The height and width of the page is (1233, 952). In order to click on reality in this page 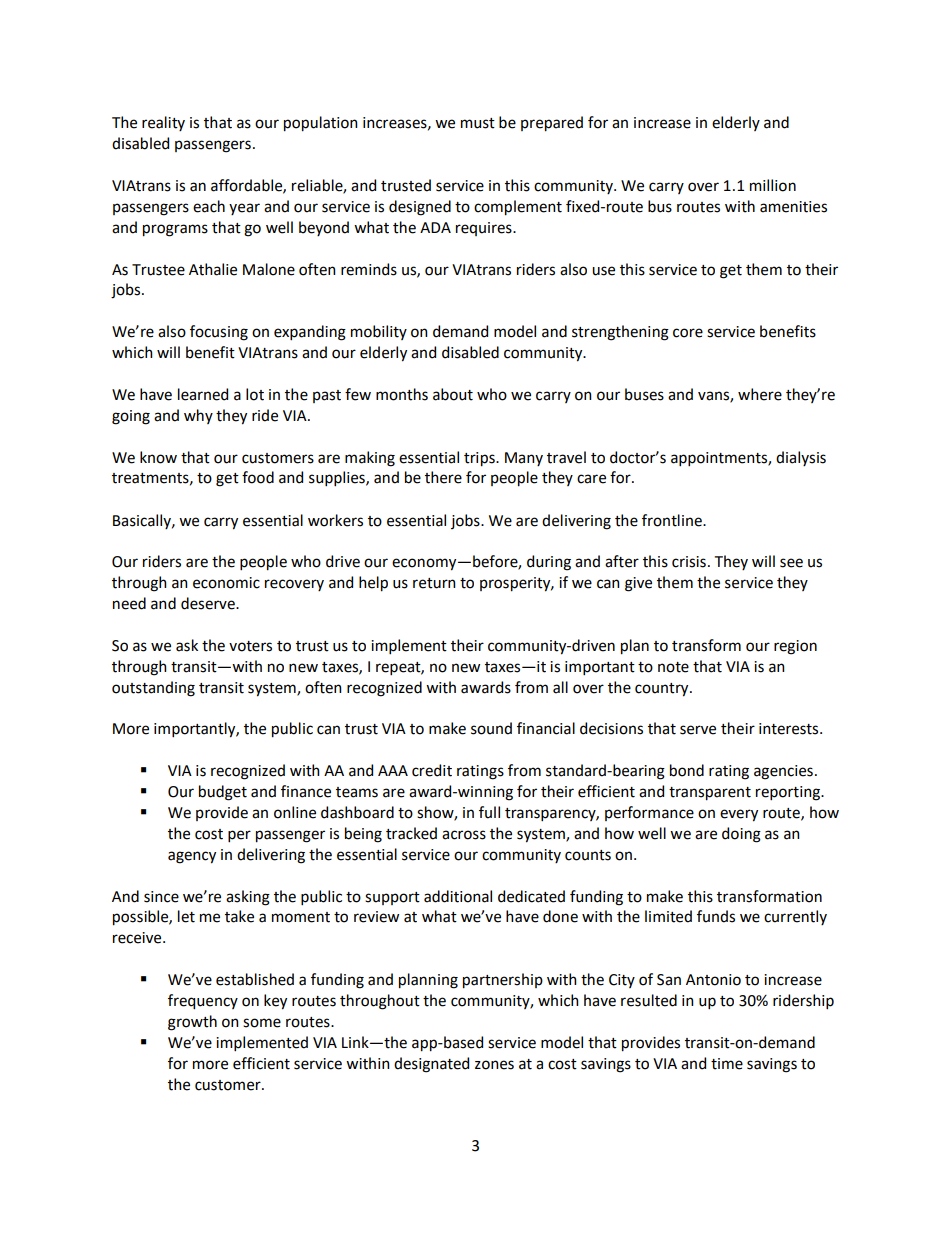, I will do `click(163, 123)`.
